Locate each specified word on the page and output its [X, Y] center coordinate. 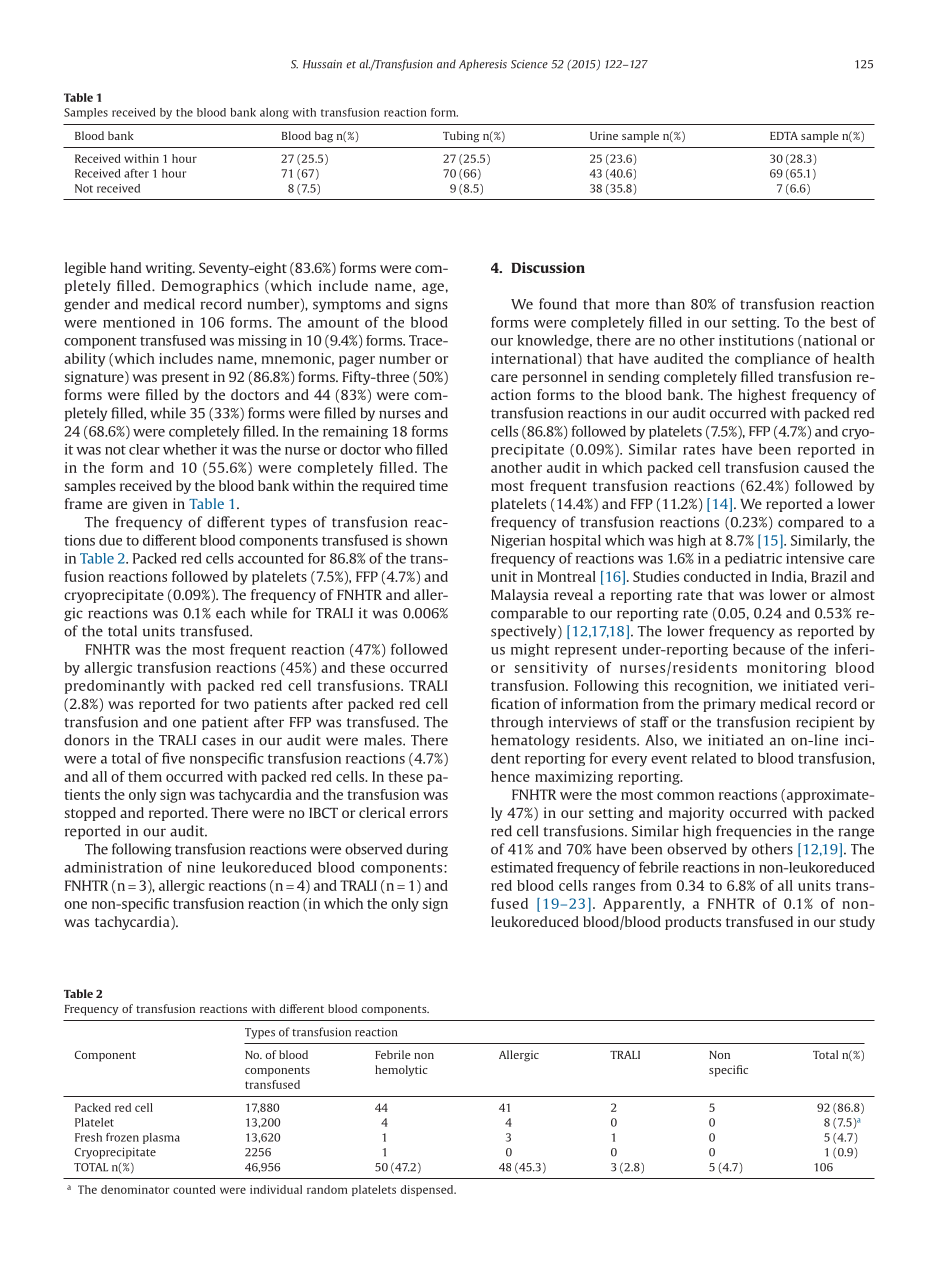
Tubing [461, 137]
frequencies [753, 832]
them [145, 776]
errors [429, 814]
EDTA [784, 136]
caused [826, 467]
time [433, 485]
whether [190, 449]
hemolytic [401, 1071]
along [274, 113]
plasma [161, 1138]
